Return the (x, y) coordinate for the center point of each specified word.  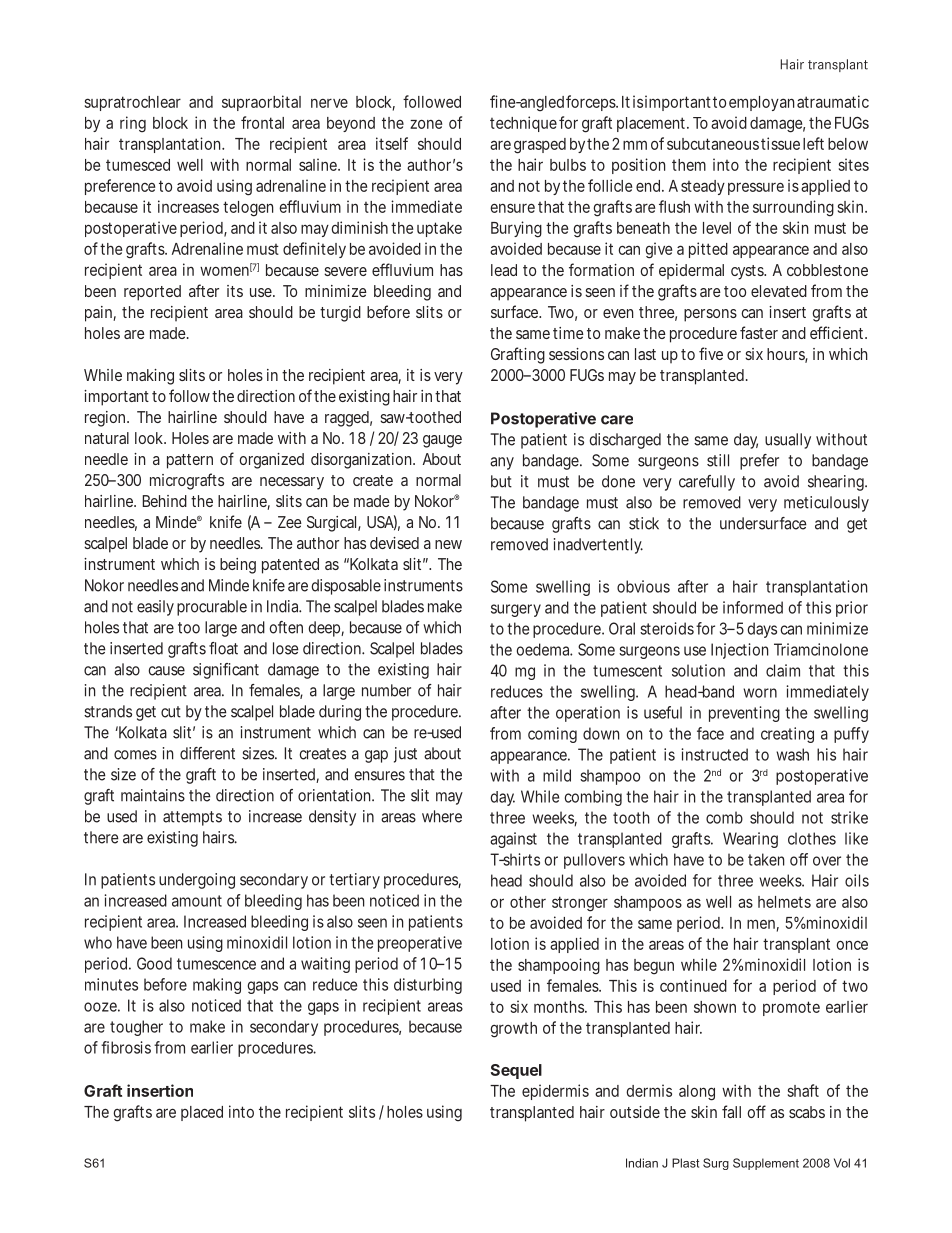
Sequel (516, 1071)
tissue (780, 143)
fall (731, 1111)
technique (523, 124)
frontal (262, 122)
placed (202, 1113)
